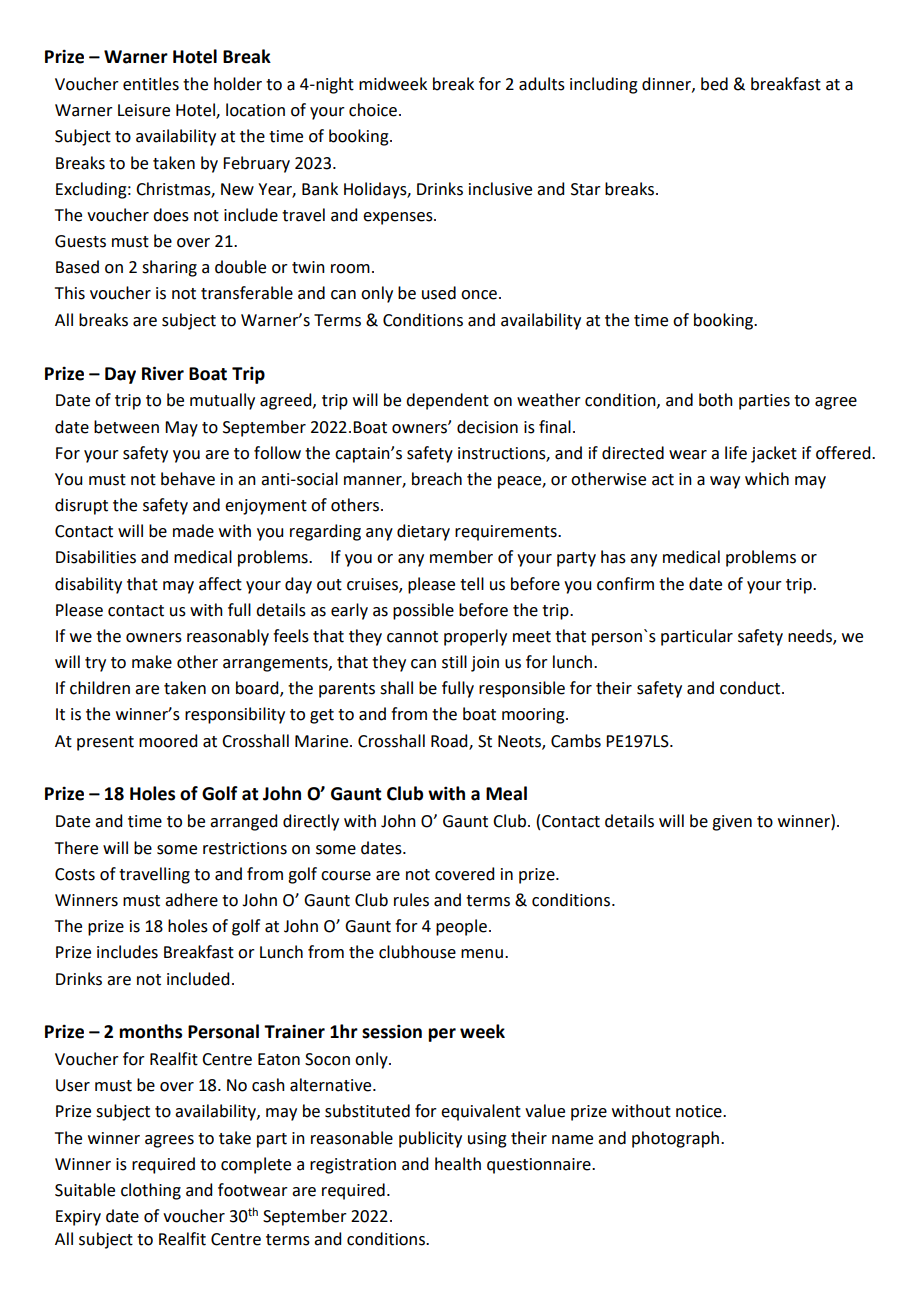 The height and width of the screenshot is (1308, 924). I want to click on Leisure, so click(144, 110).
